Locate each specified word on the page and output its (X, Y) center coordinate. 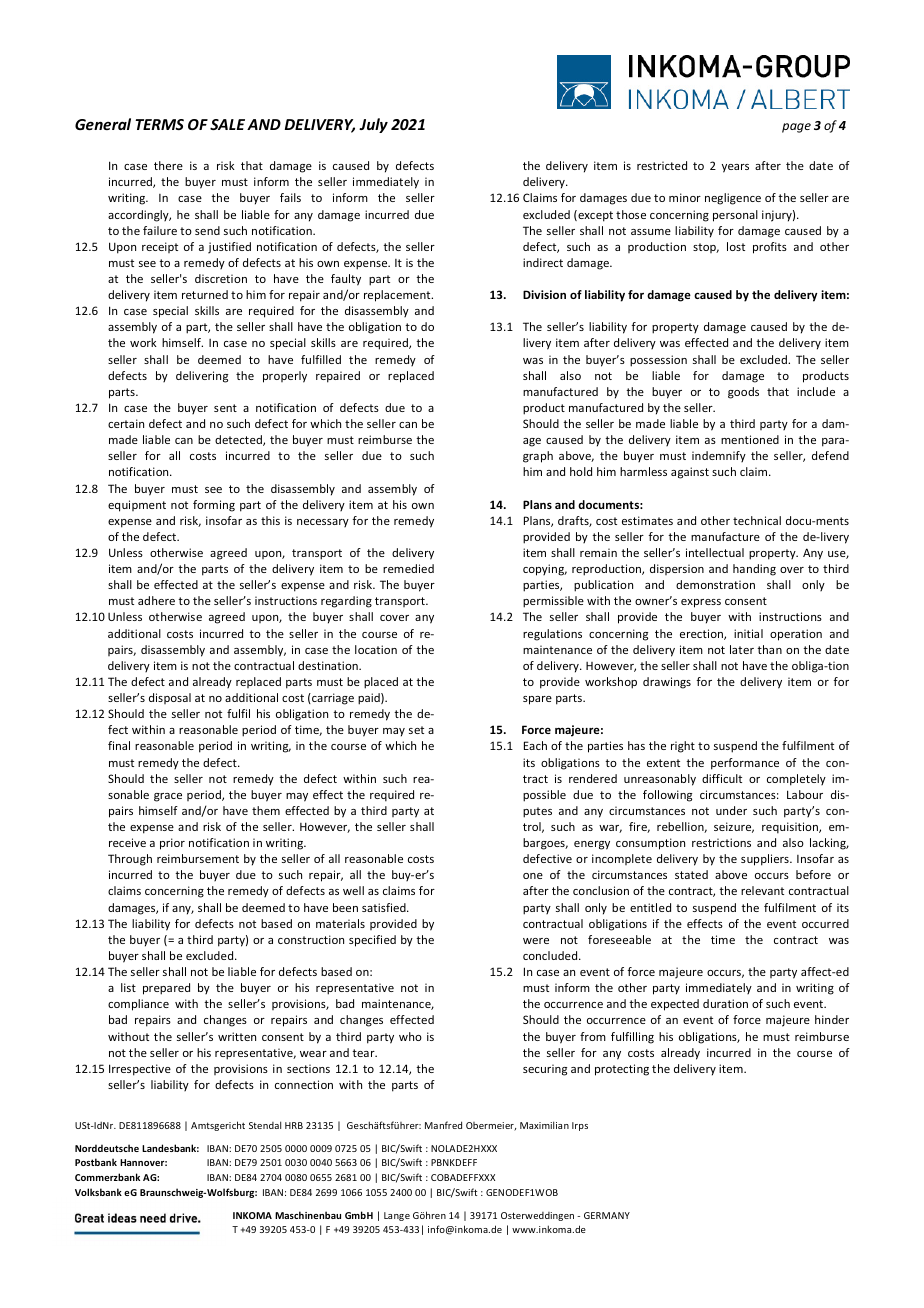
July (373, 125)
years (735, 168)
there (168, 165)
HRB (294, 1125)
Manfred (443, 1125)
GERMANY (607, 1215)
